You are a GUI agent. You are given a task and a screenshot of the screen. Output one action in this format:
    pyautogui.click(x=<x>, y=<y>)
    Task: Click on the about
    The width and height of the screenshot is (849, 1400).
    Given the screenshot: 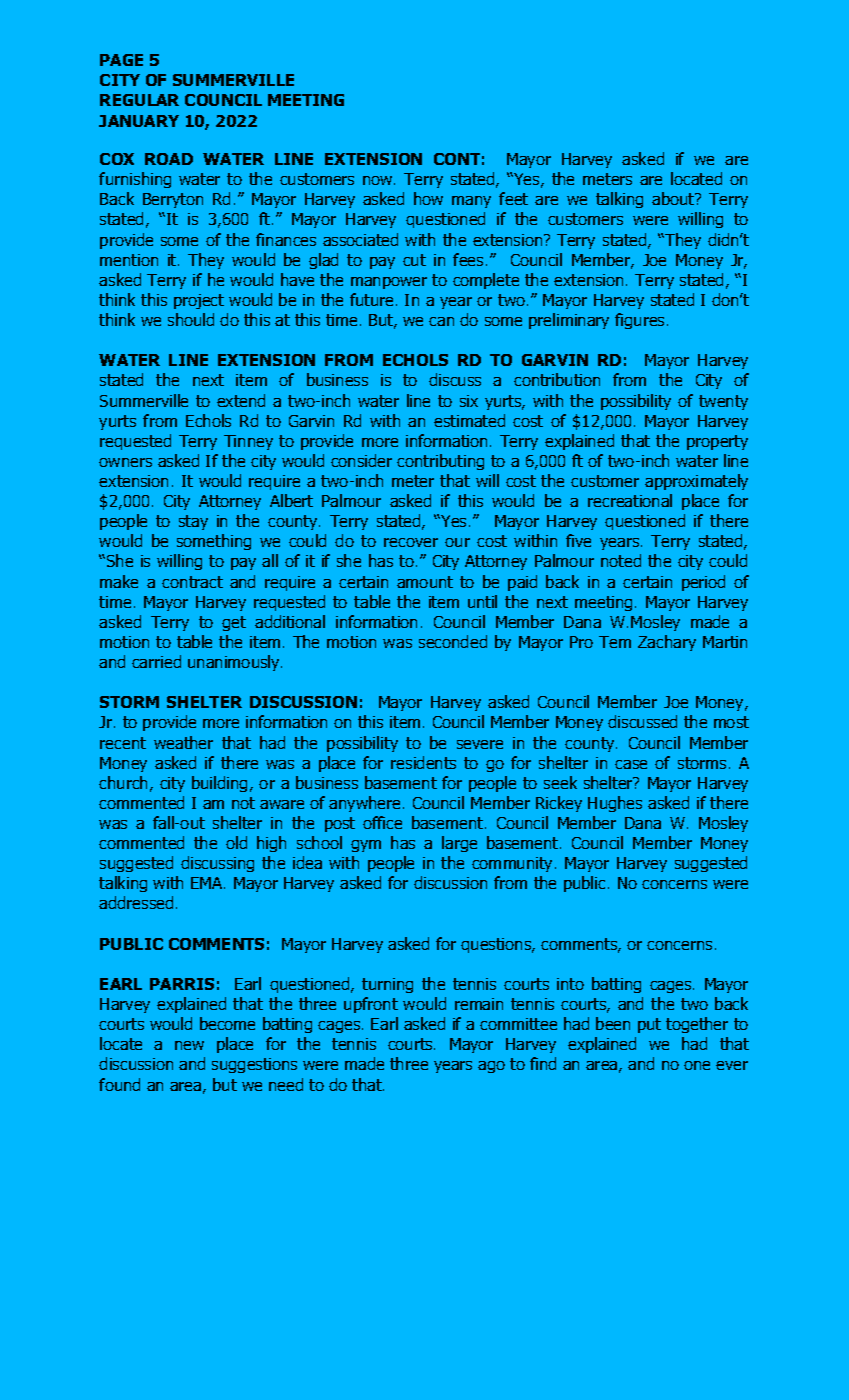 What is the action you would take?
    pyautogui.click(x=674, y=198)
